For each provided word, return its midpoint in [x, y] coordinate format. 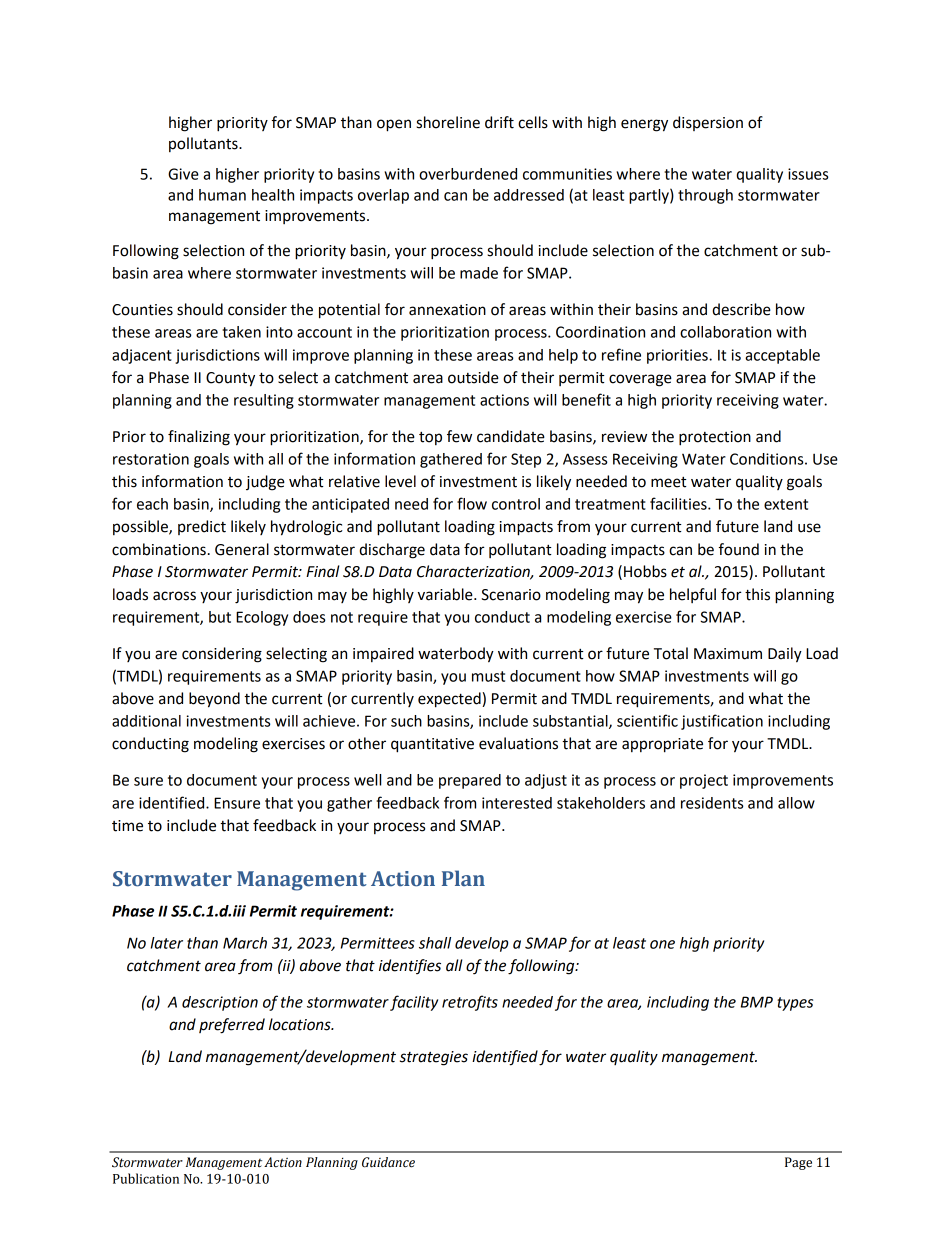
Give [183, 174]
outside [473, 377]
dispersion [708, 123]
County [230, 379]
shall [435, 943]
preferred [232, 1026]
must [488, 676]
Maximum [728, 654]
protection [715, 438]
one [662, 944]
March [245, 943]
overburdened [468, 174]
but [220, 617]
